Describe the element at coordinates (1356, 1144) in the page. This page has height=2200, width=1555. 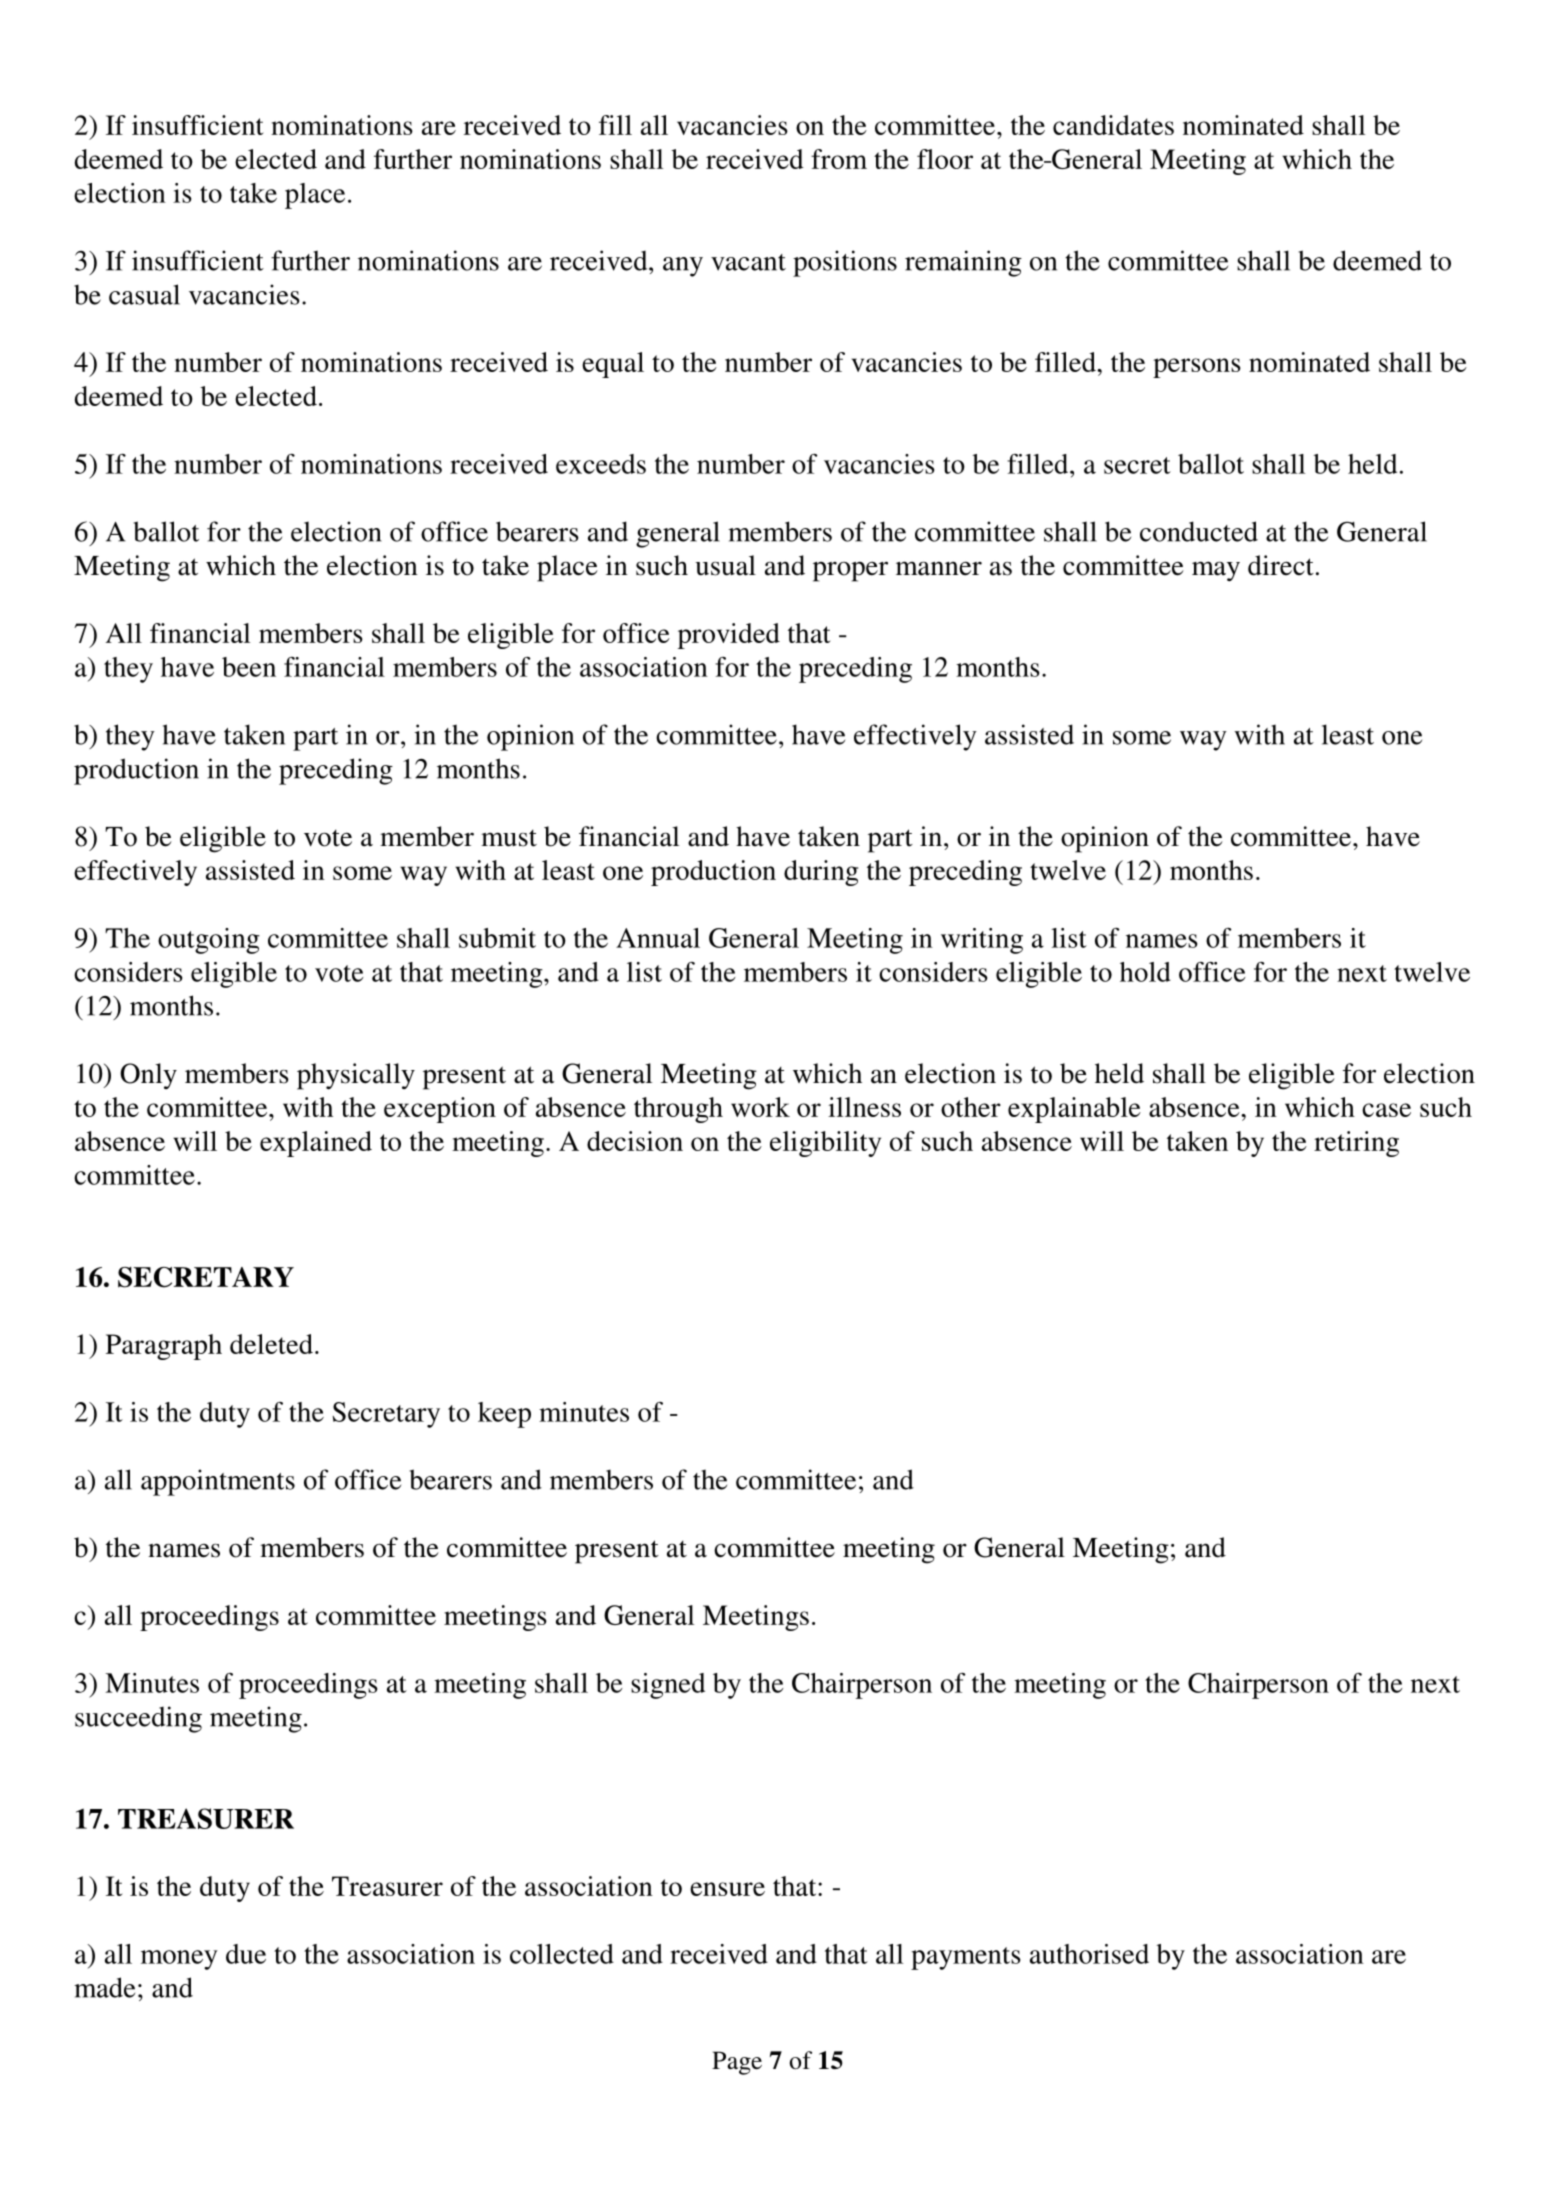
I see `retiring` at that location.
